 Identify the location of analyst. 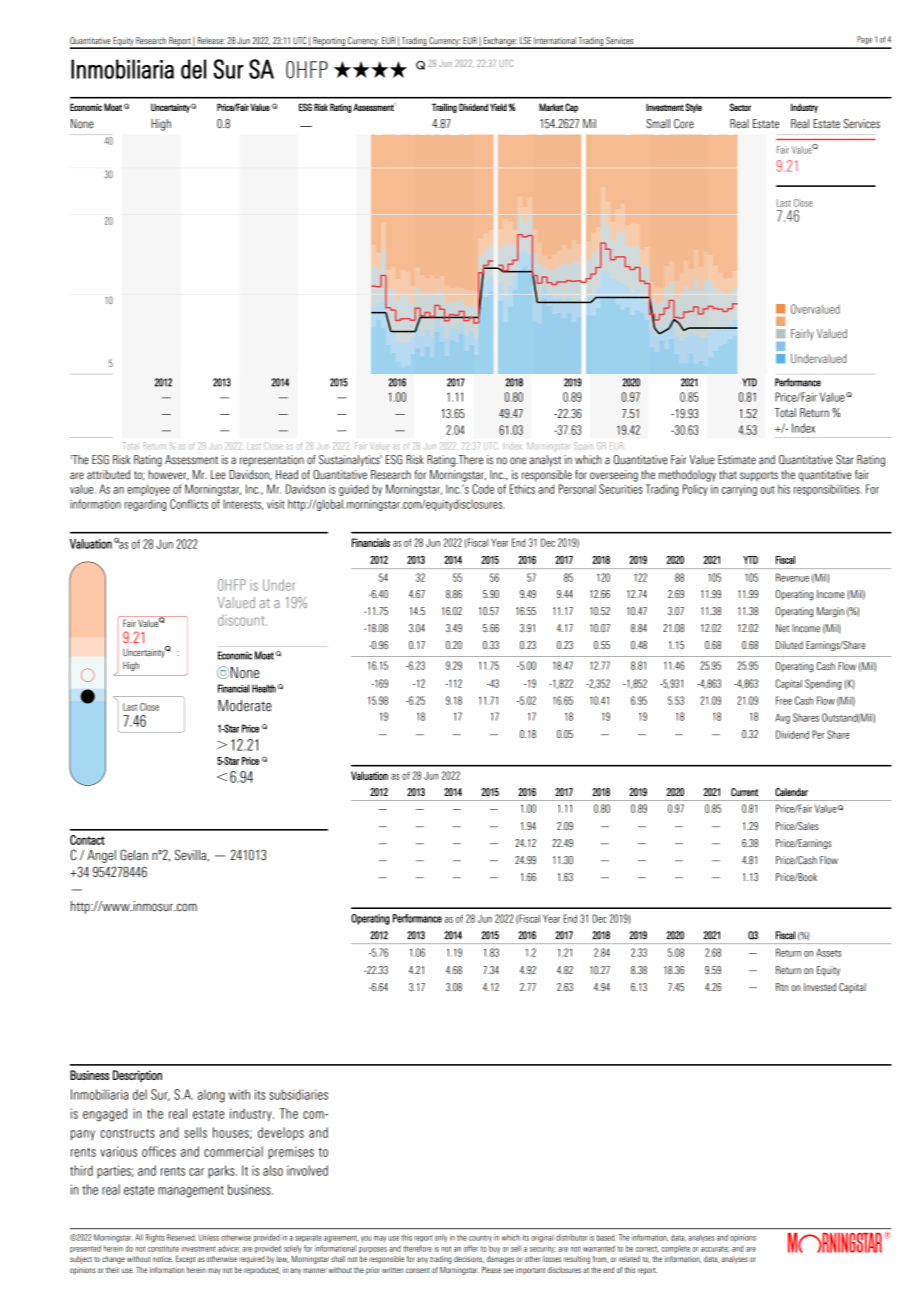
(545, 461).
